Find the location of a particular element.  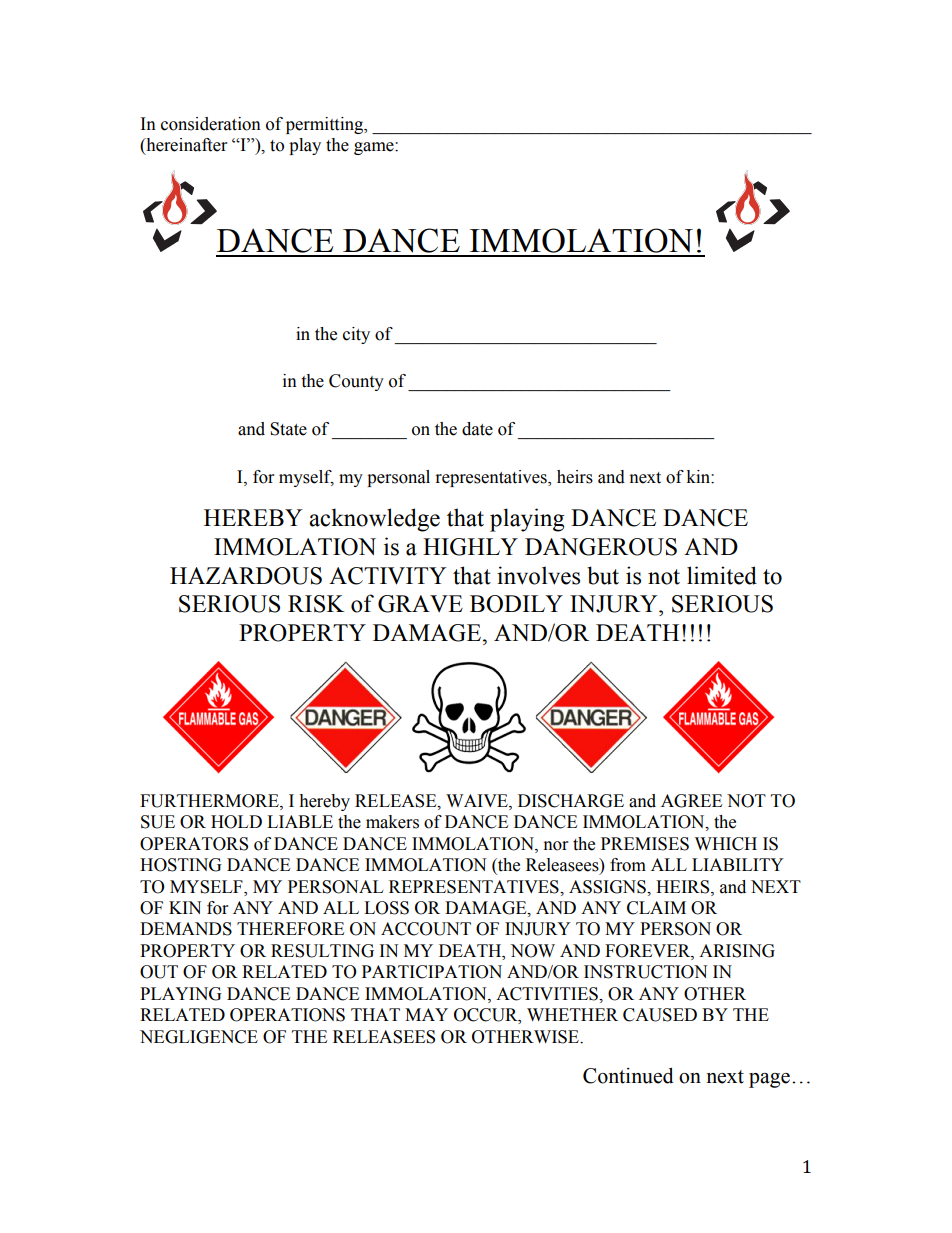

FURTHERMORE is located at coordinates (210, 801).
